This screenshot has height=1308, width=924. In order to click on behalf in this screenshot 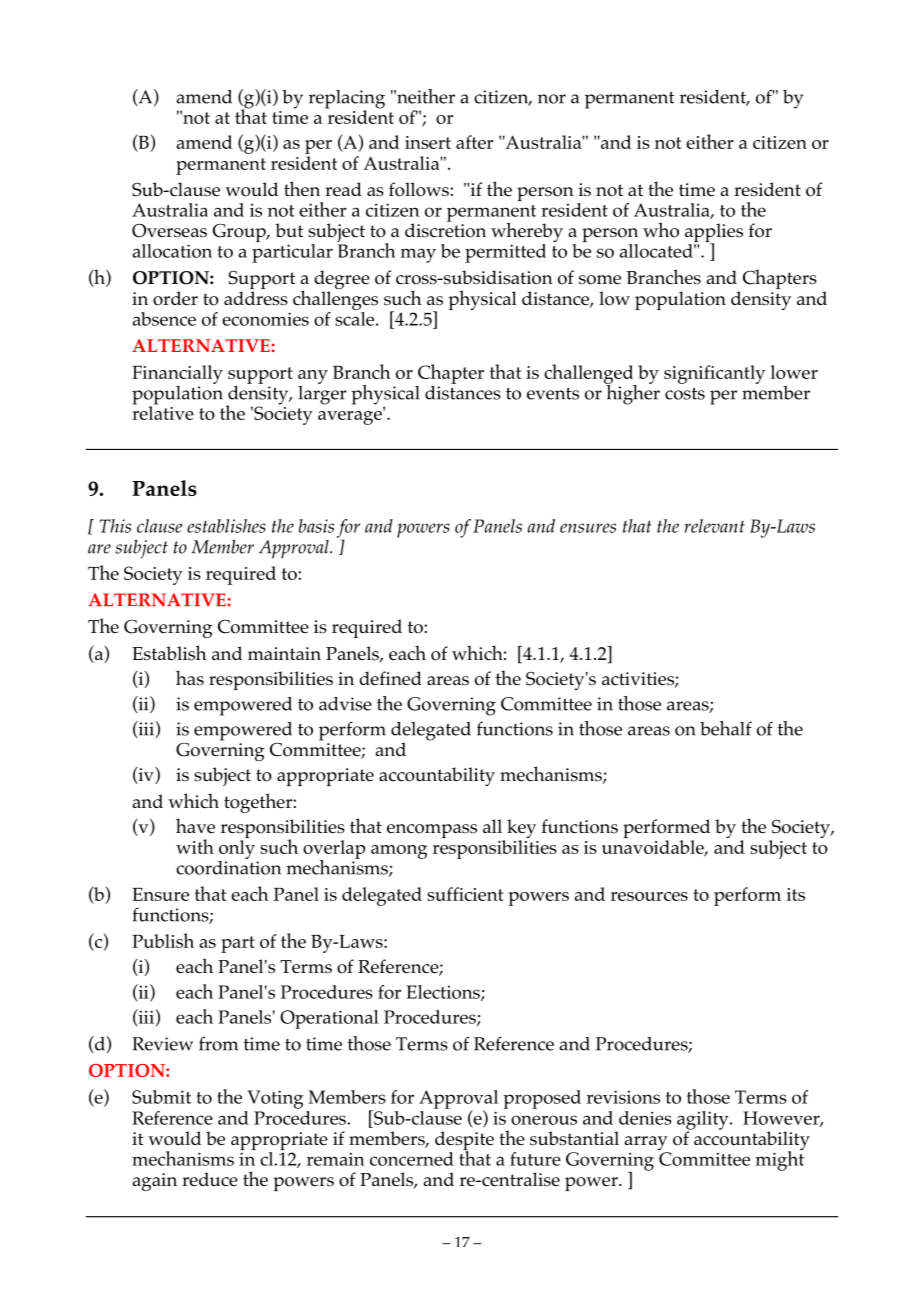, I will do `click(726, 728)`.
